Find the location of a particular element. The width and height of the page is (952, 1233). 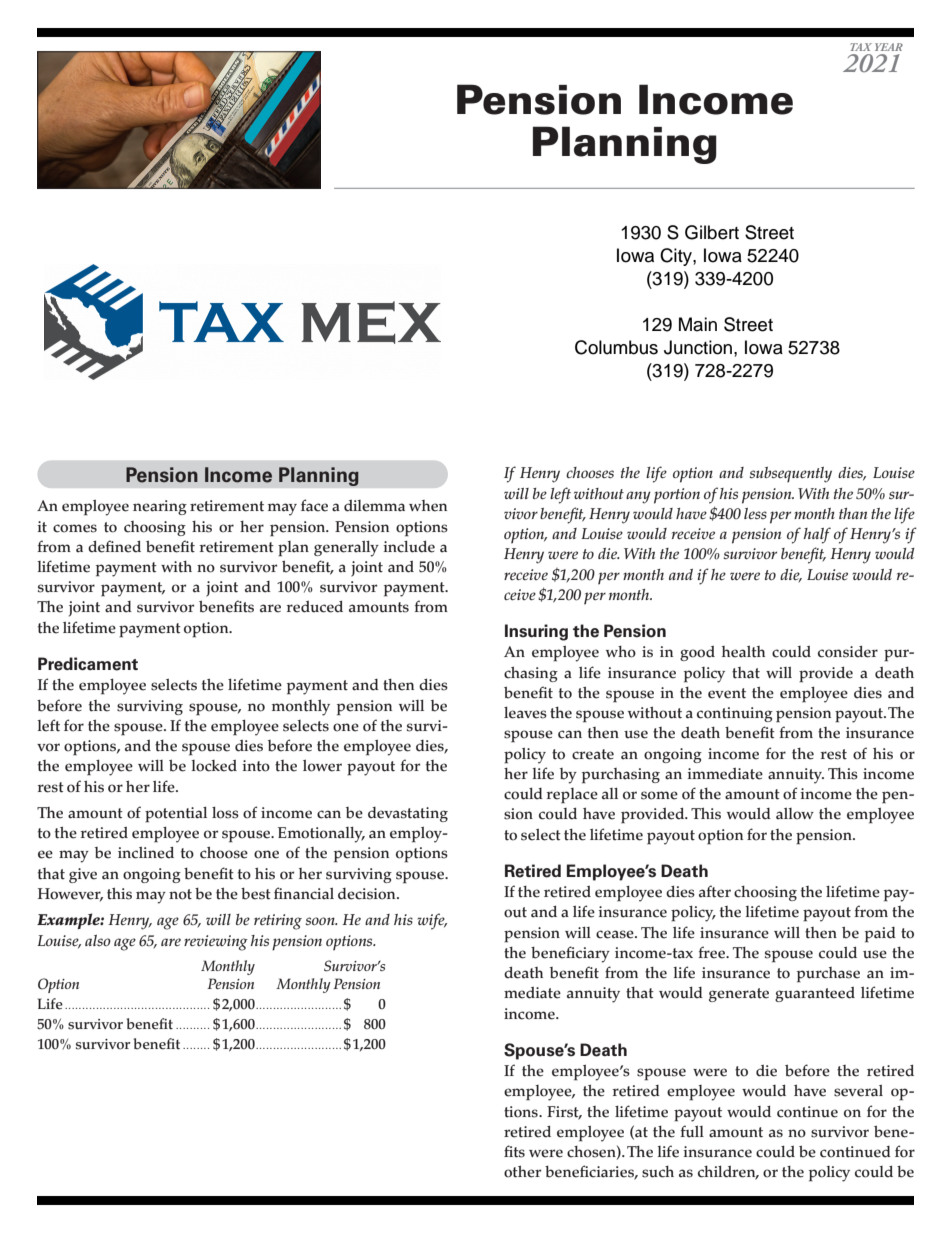

potential is located at coordinates (176, 815).
